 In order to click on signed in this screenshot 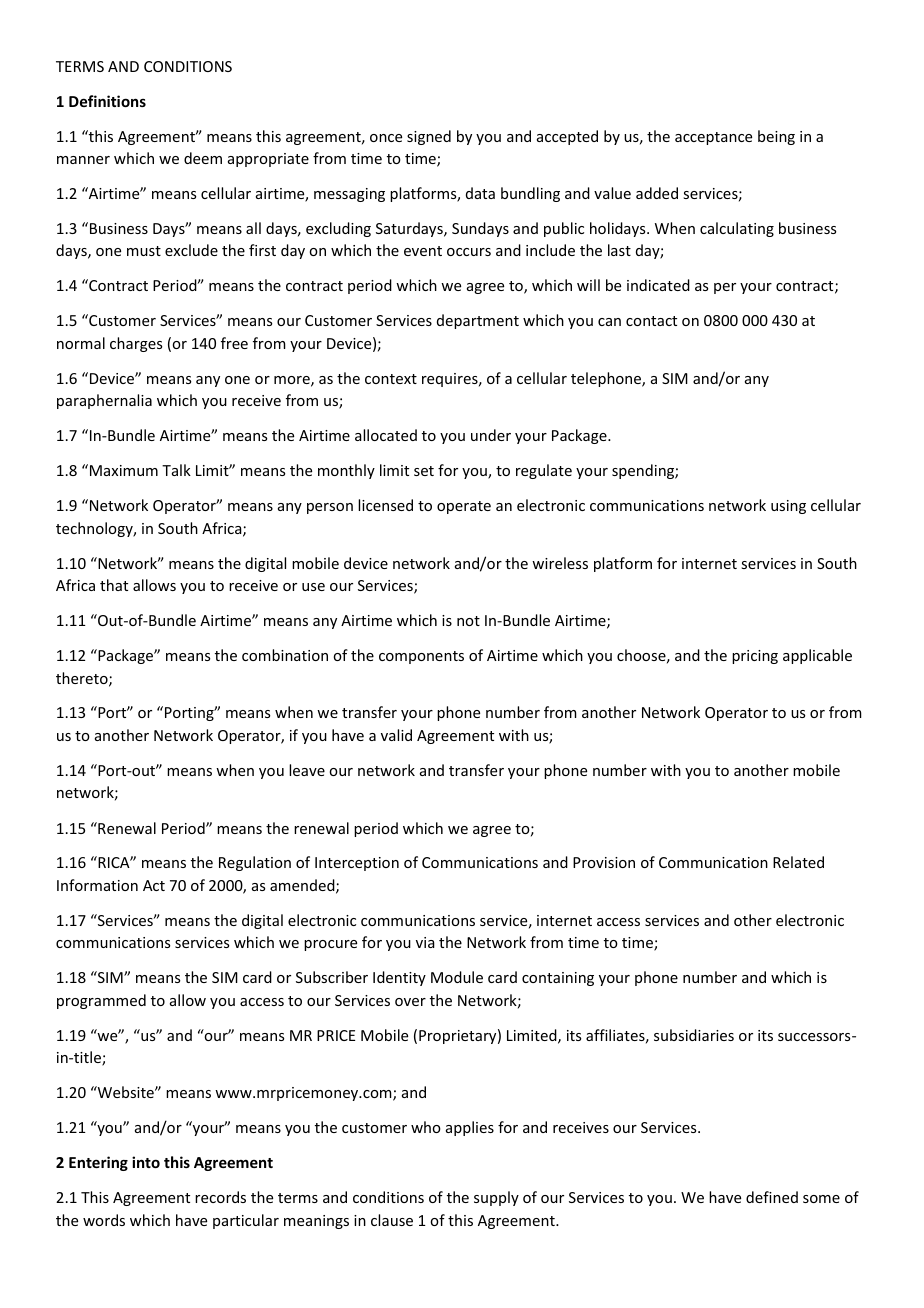, I will do `click(429, 137)`.
